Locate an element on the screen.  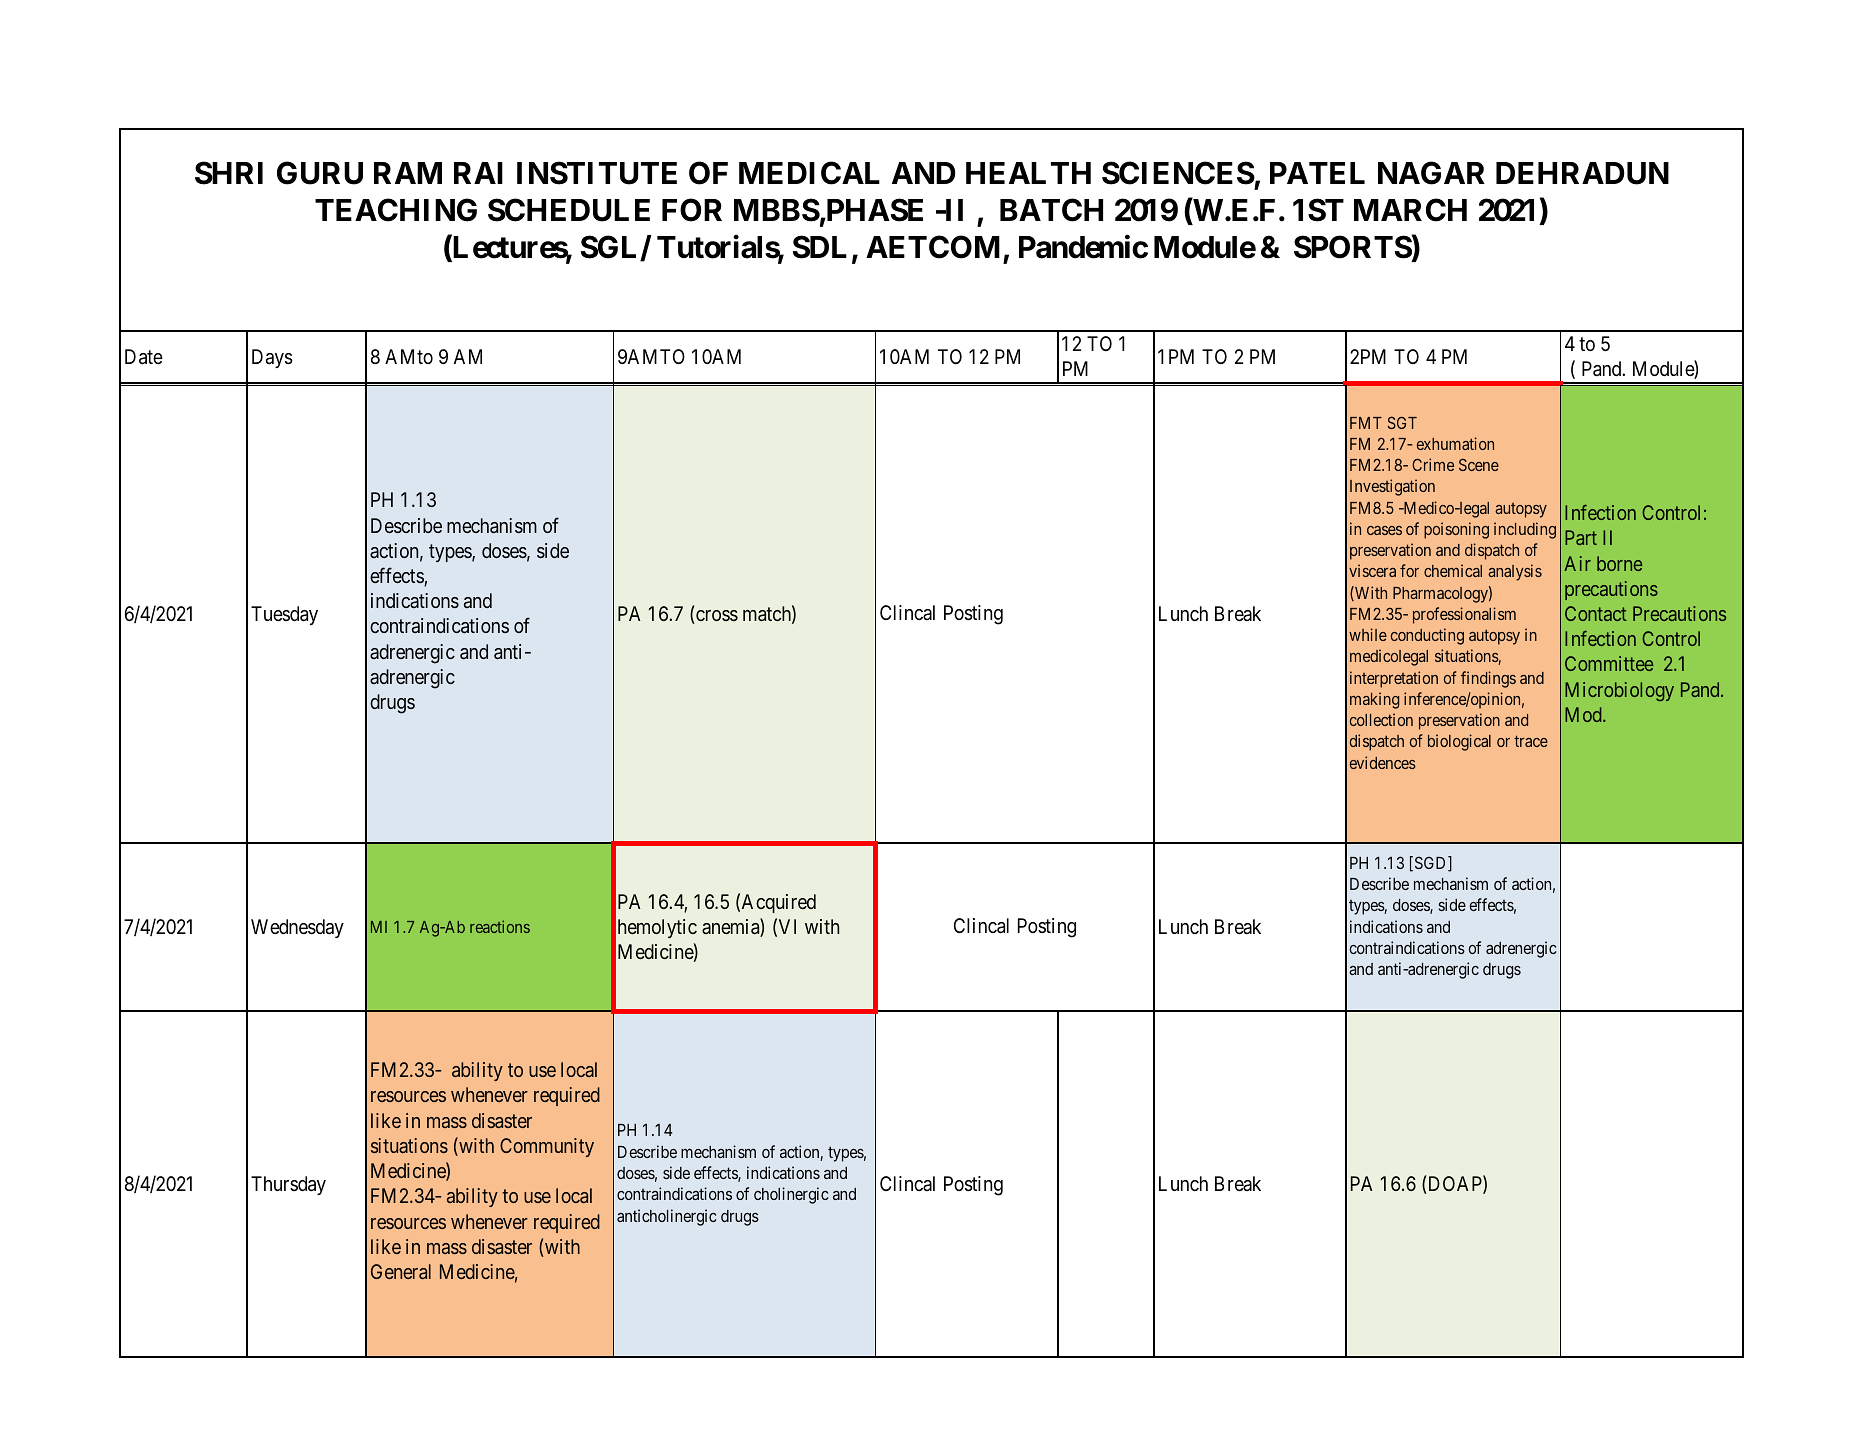
General is located at coordinates (401, 1271).
